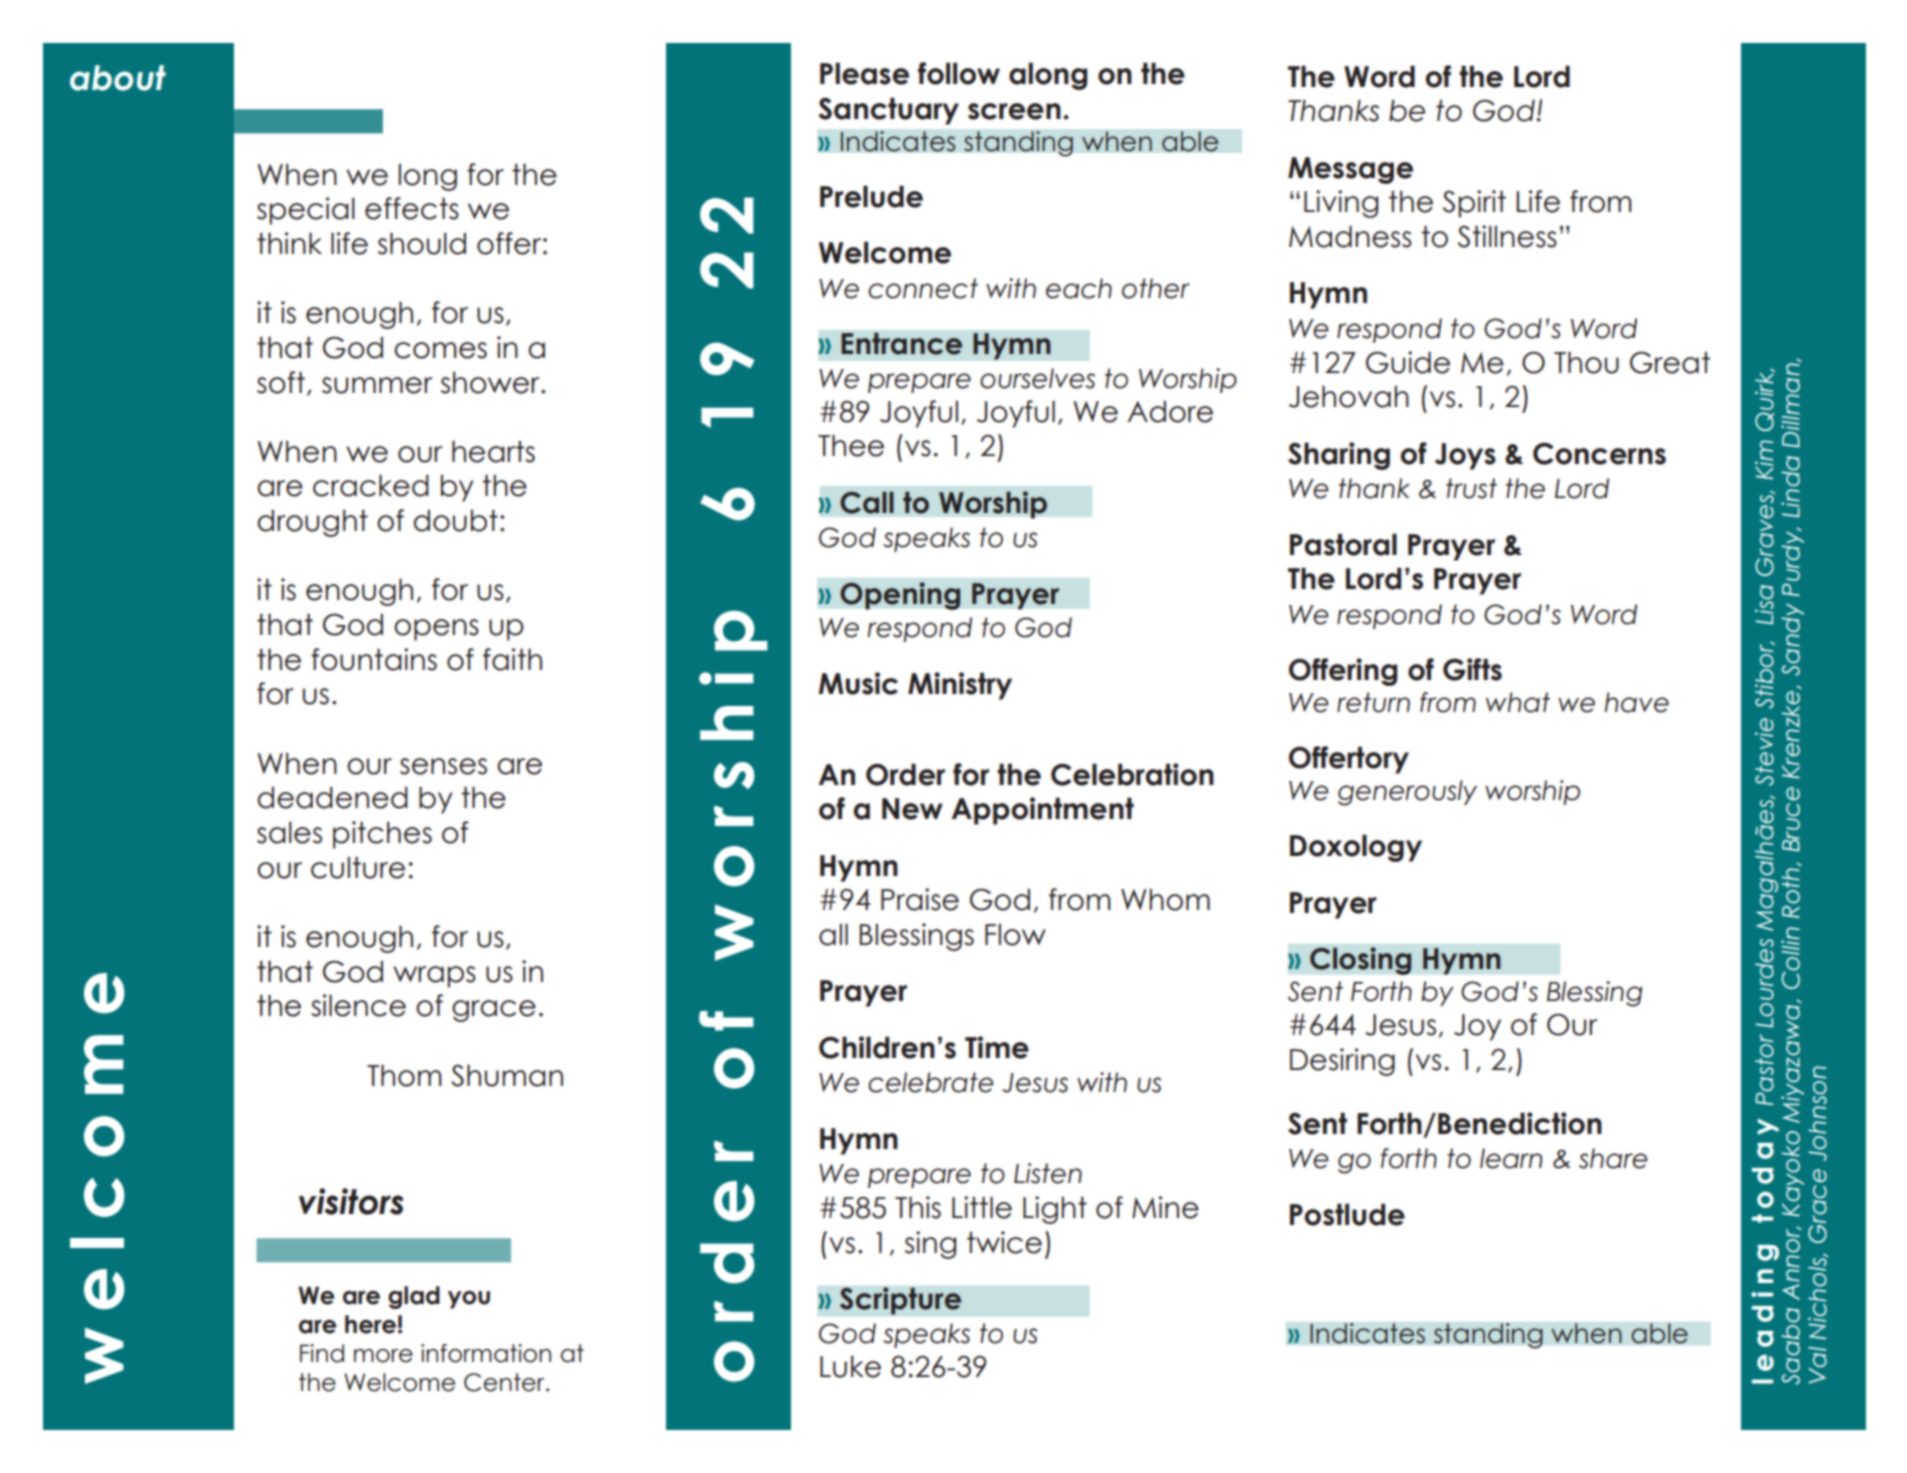 The width and height of the screenshot is (1907, 1473). Describe the element at coordinates (850, 1366) in the screenshot. I see `Luke` at that location.
